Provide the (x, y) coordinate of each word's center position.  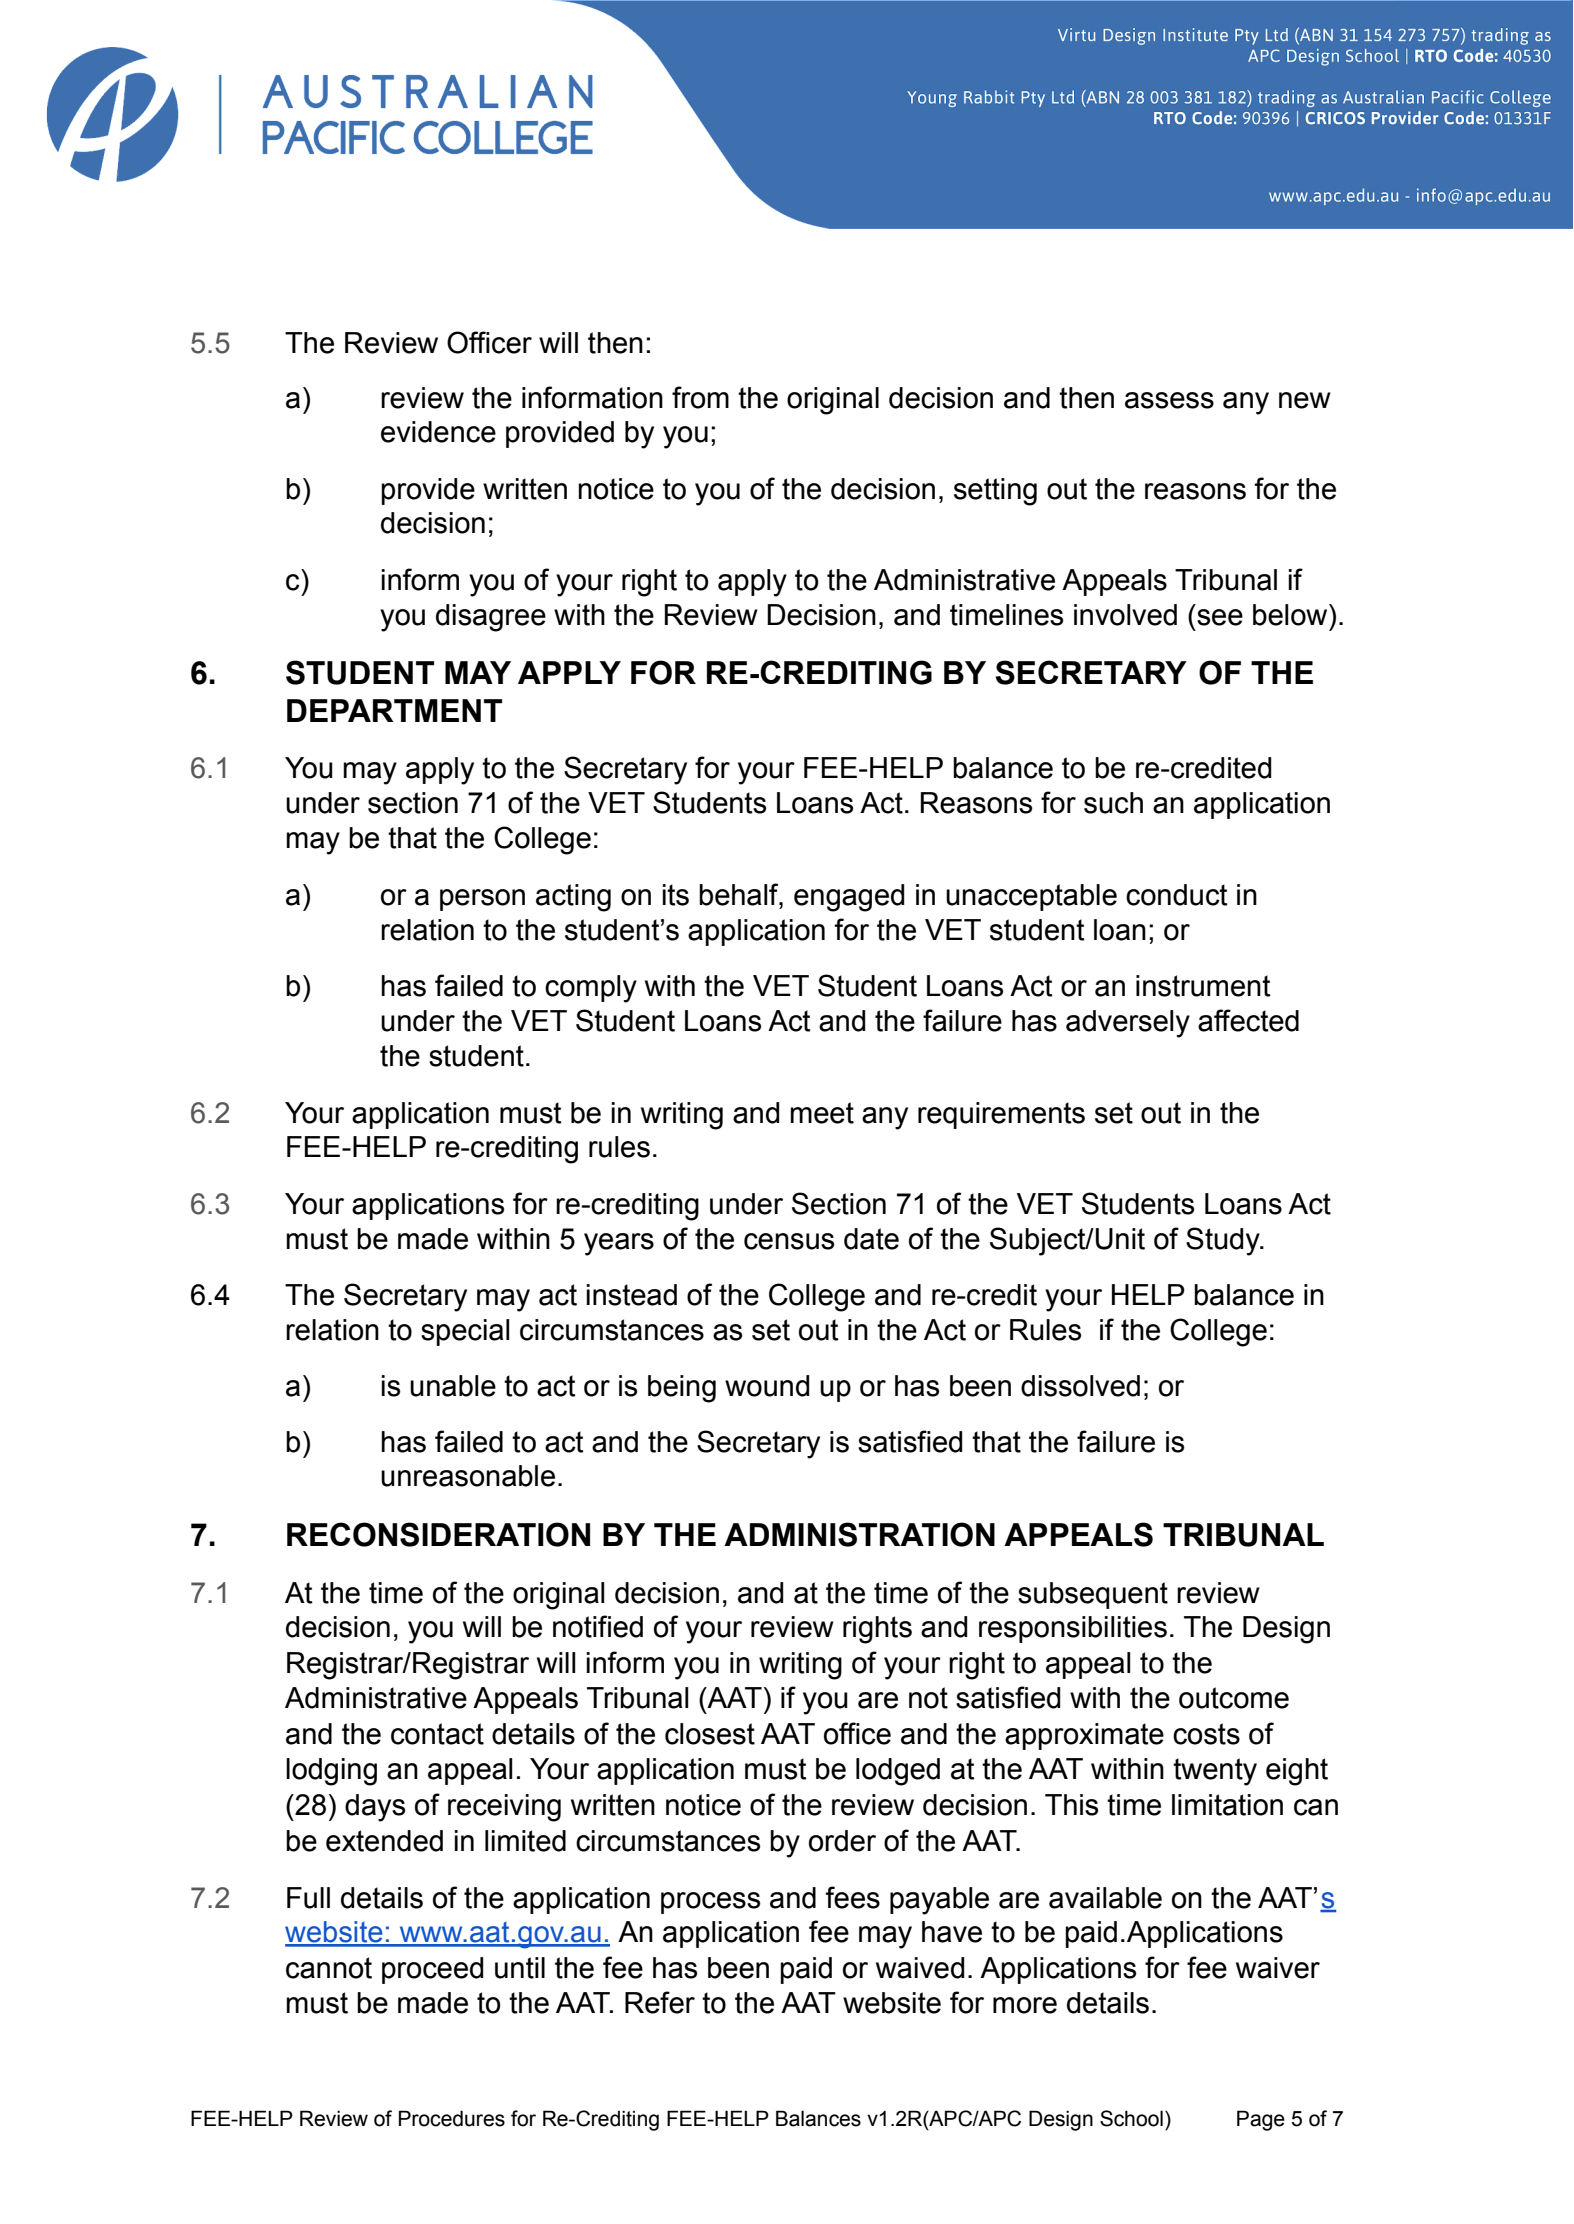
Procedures (452, 2118)
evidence (438, 432)
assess (1169, 400)
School (1131, 2118)
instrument (1203, 986)
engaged (849, 898)
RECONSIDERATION (438, 1534)
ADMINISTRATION (859, 1534)
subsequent (1093, 1595)
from (700, 397)
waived (920, 1968)
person (482, 900)
